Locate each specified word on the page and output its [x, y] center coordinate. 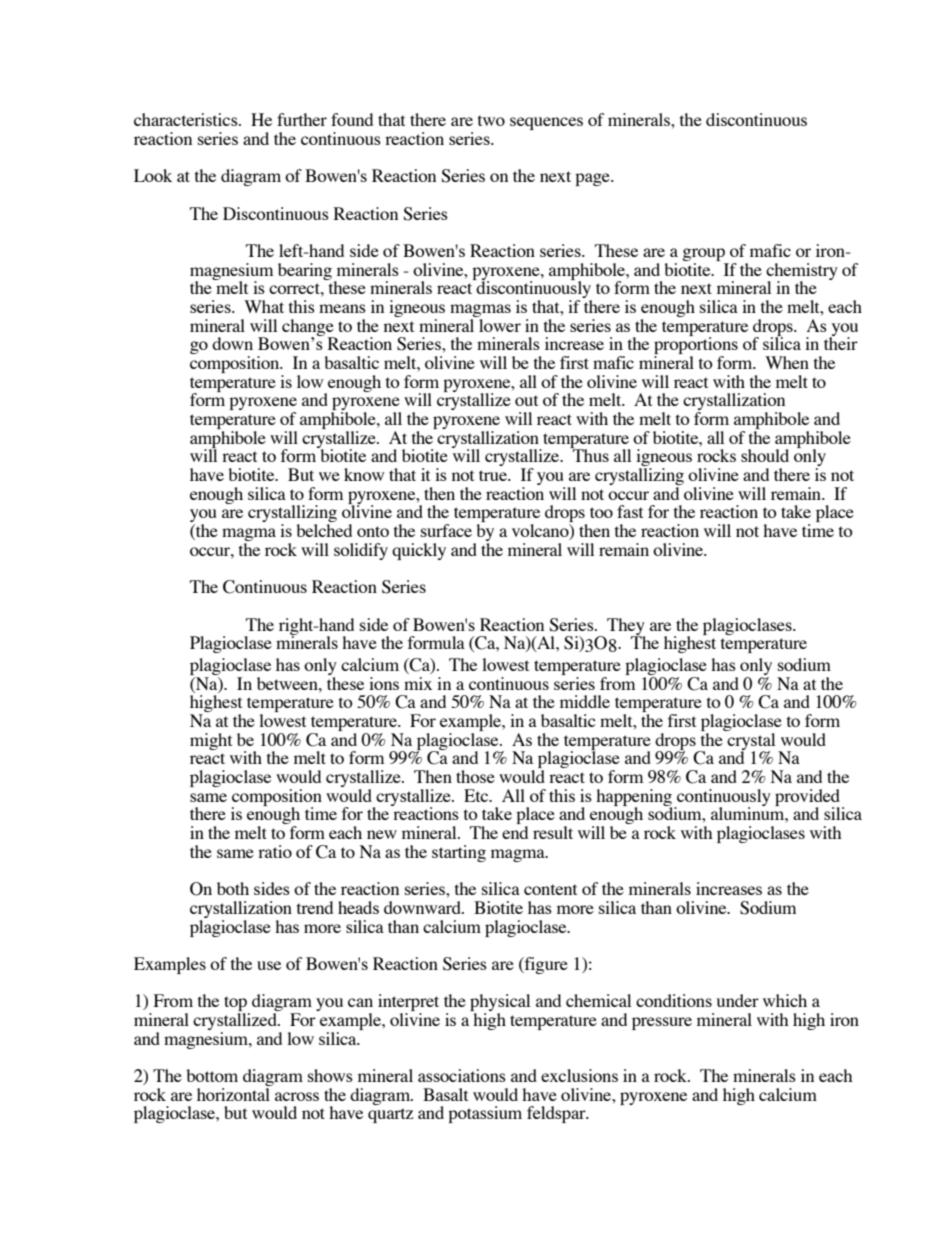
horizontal [234, 1093]
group [703, 254]
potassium [485, 1114]
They [626, 627]
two [491, 120]
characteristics [187, 119]
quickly [419, 551]
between [288, 683]
